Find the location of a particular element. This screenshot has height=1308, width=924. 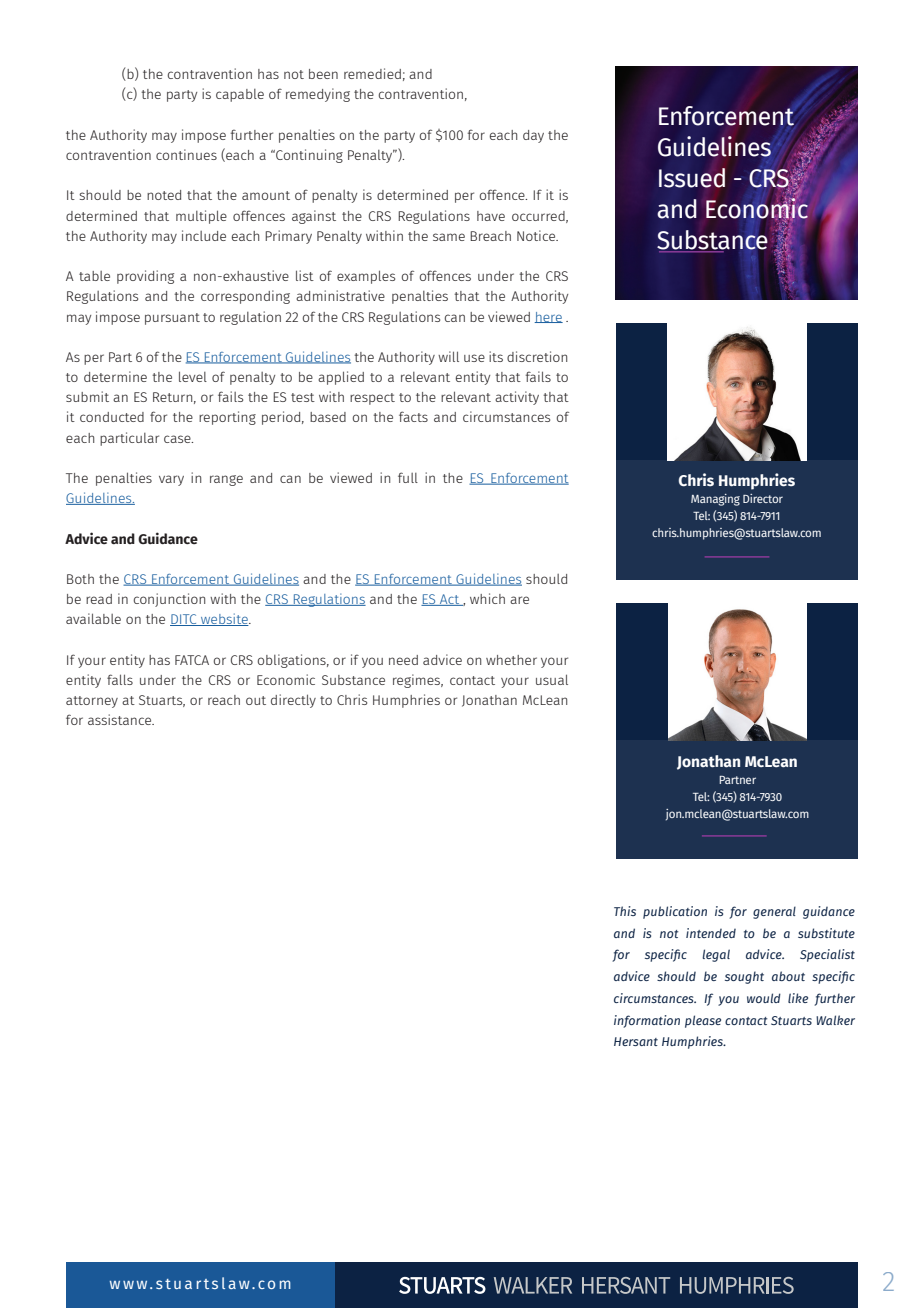

assistance is located at coordinates (121, 719).
